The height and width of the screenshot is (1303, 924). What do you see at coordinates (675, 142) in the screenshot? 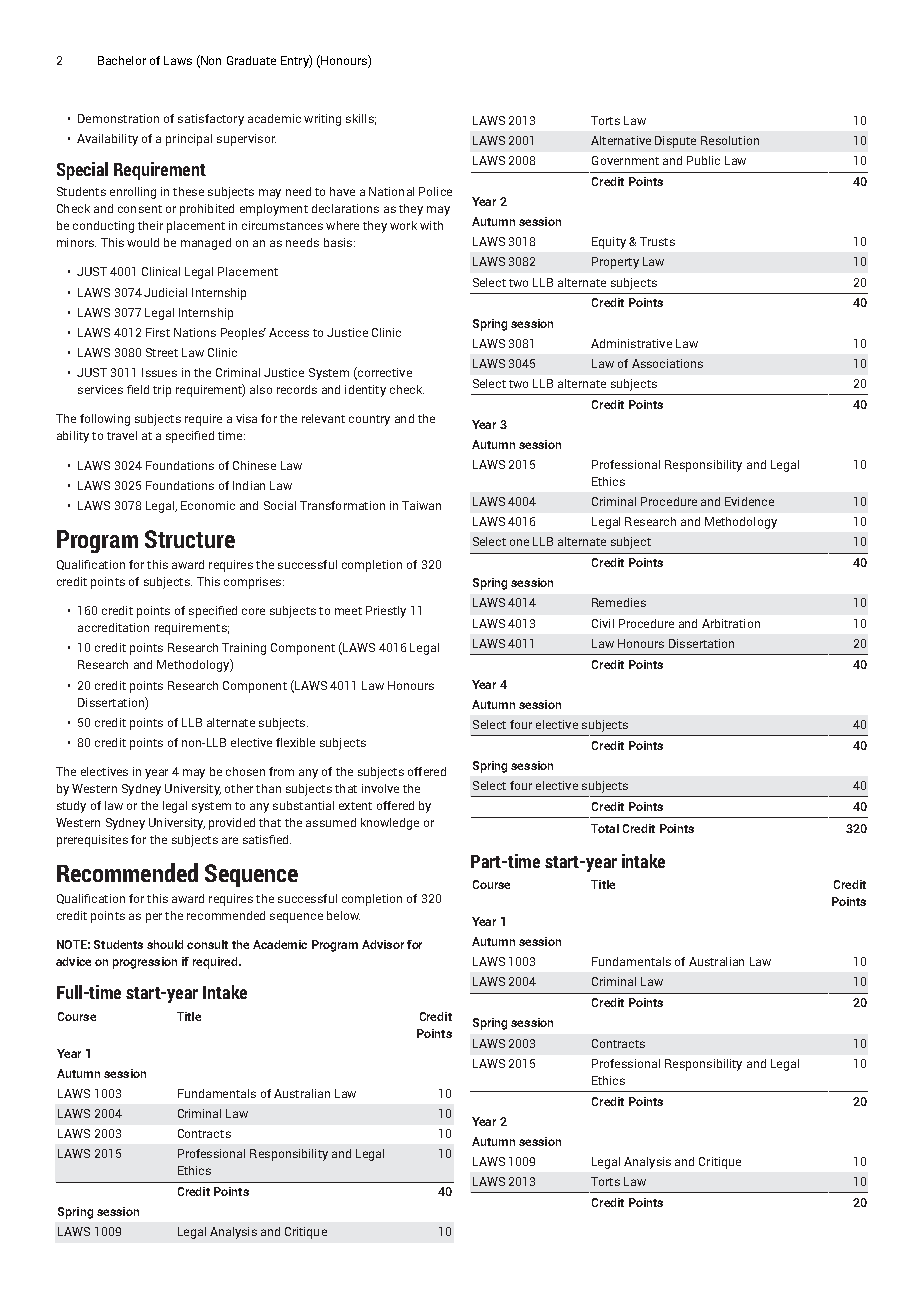
I see `Dispute` at bounding box center [675, 142].
